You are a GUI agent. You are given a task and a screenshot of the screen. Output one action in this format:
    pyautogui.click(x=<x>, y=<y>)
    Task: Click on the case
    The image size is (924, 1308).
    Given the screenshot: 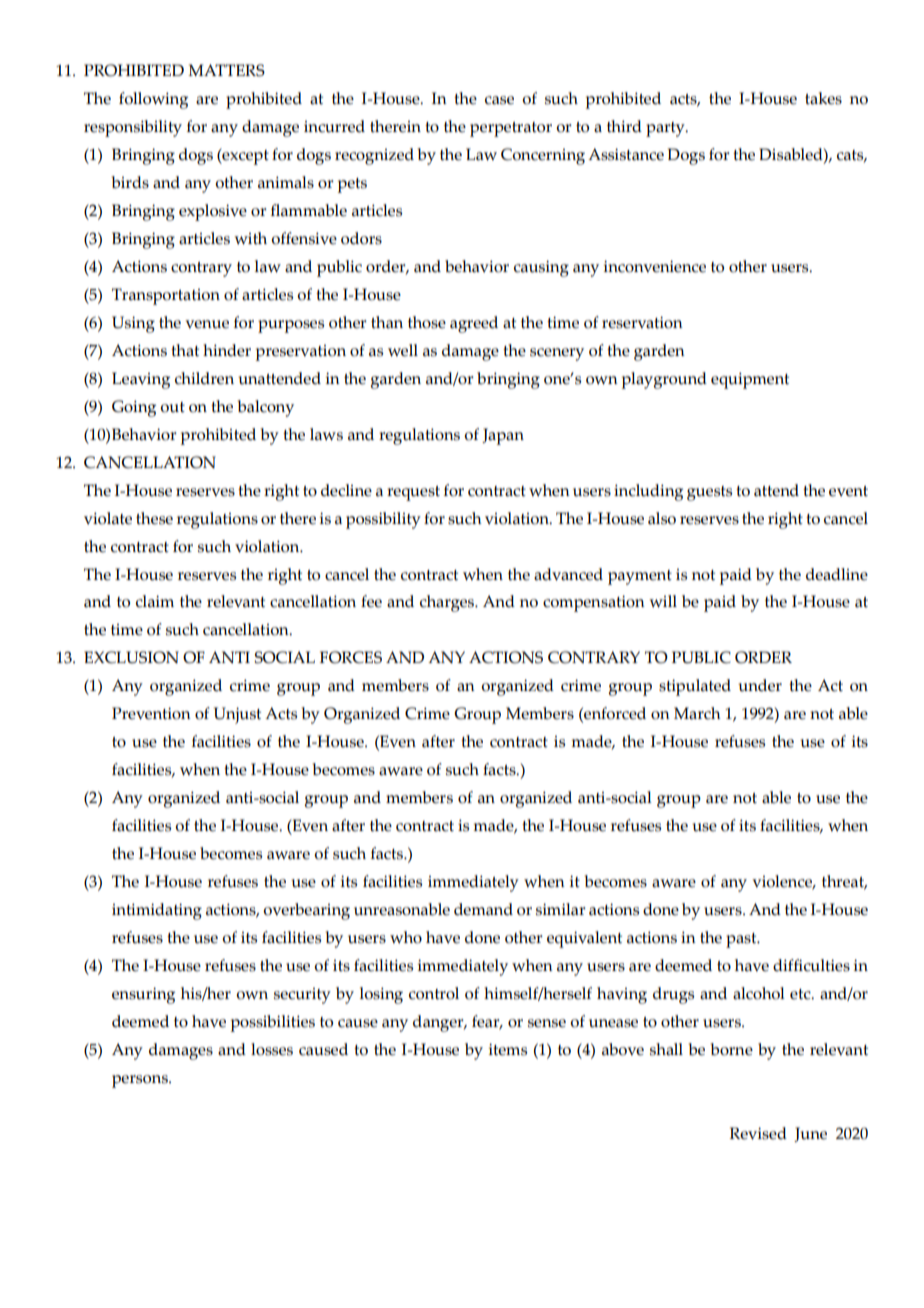 What is the action you would take?
    pyautogui.click(x=499, y=100)
